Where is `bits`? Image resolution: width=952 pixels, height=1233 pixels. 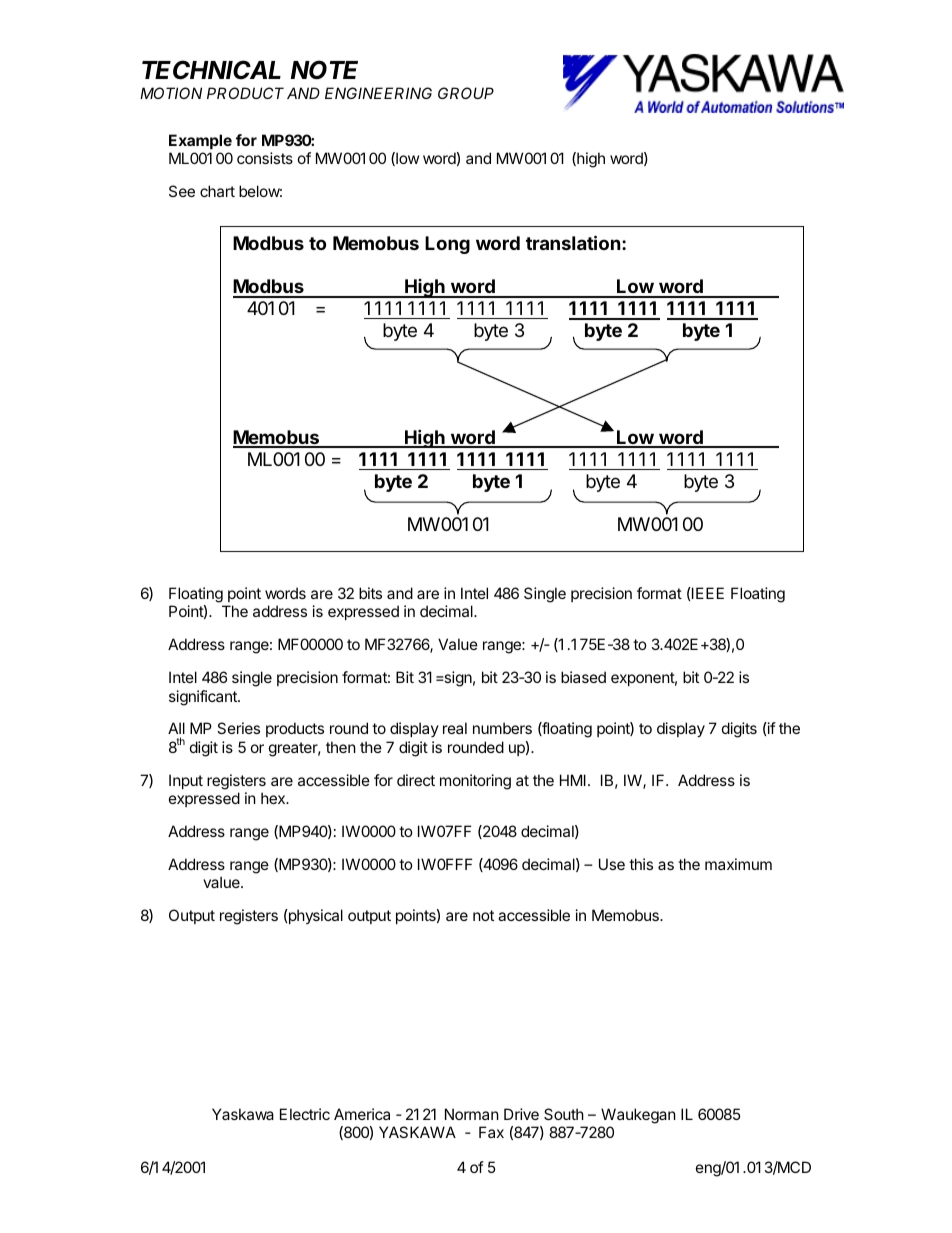 bits is located at coordinates (370, 593).
